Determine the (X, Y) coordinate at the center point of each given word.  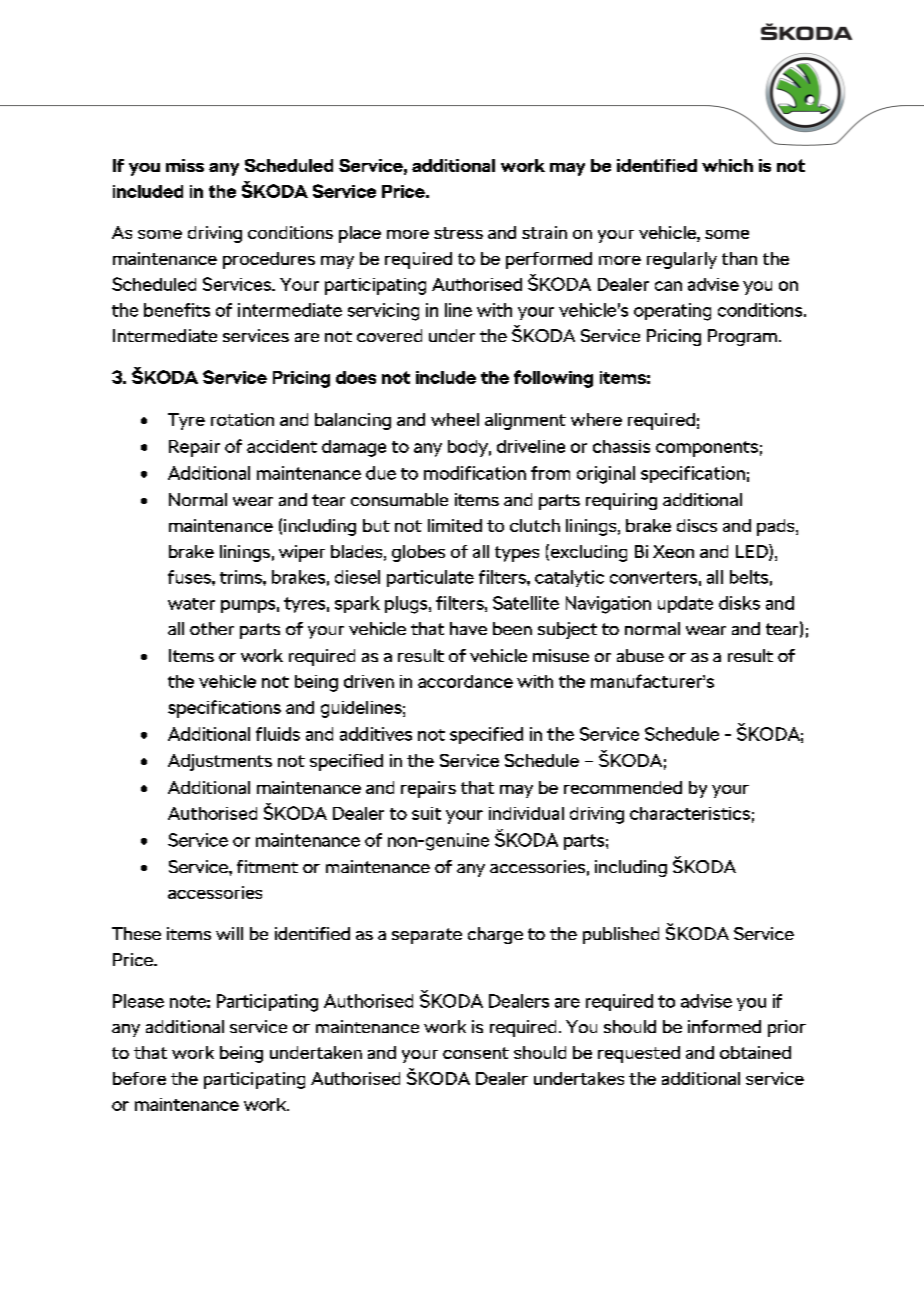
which (727, 165)
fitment (267, 866)
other (212, 628)
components (707, 449)
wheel (455, 419)
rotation (242, 419)
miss (185, 165)
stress (458, 233)
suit (426, 813)
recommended (623, 787)
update (685, 604)
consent (476, 1053)
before (139, 1078)
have (468, 628)
